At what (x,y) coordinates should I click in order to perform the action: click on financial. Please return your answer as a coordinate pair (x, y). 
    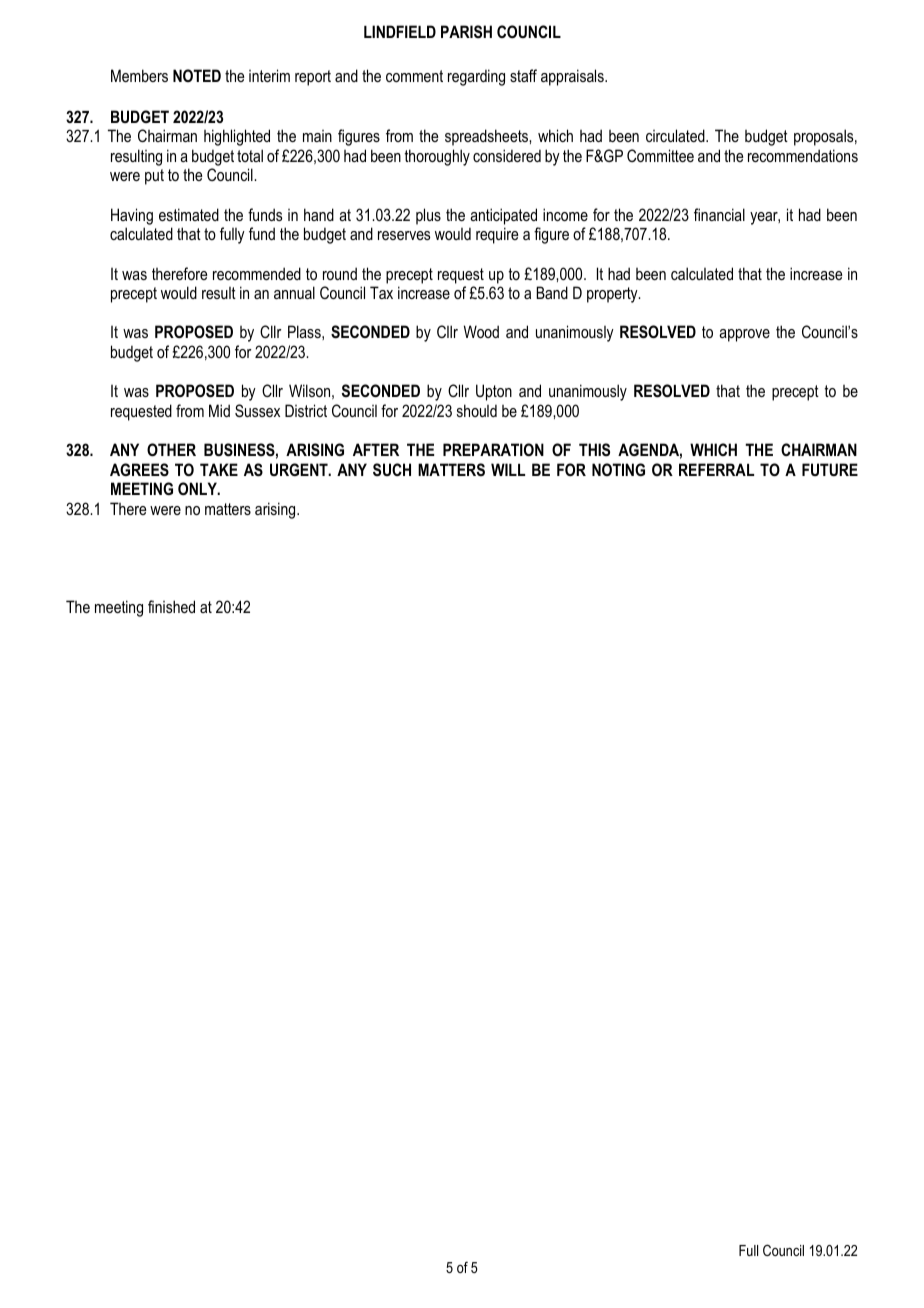
    Looking at the image, I should click on (719, 214).
